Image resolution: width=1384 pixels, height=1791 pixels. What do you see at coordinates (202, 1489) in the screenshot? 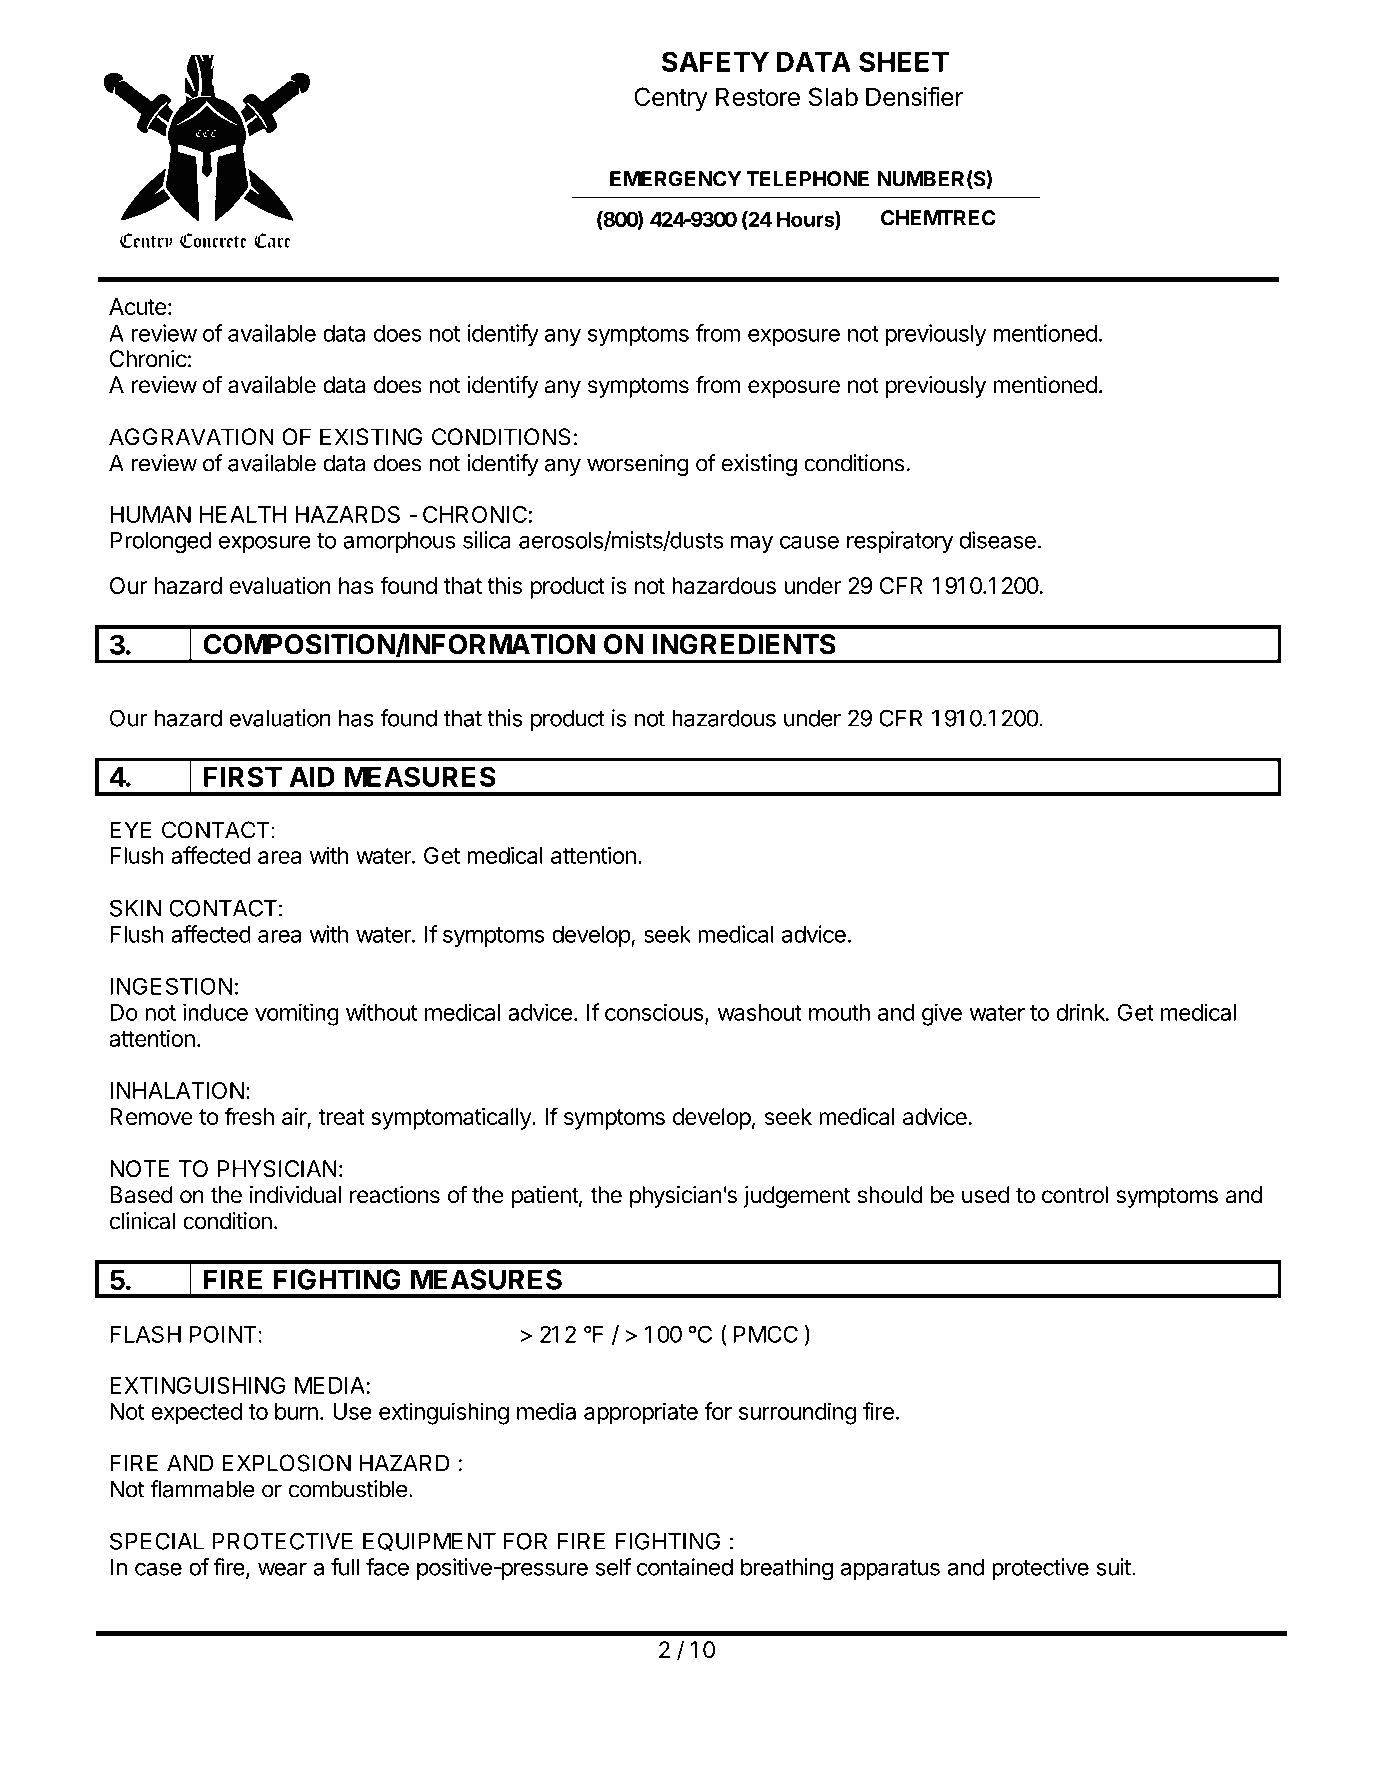
I see `flammable` at bounding box center [202, 1489].
